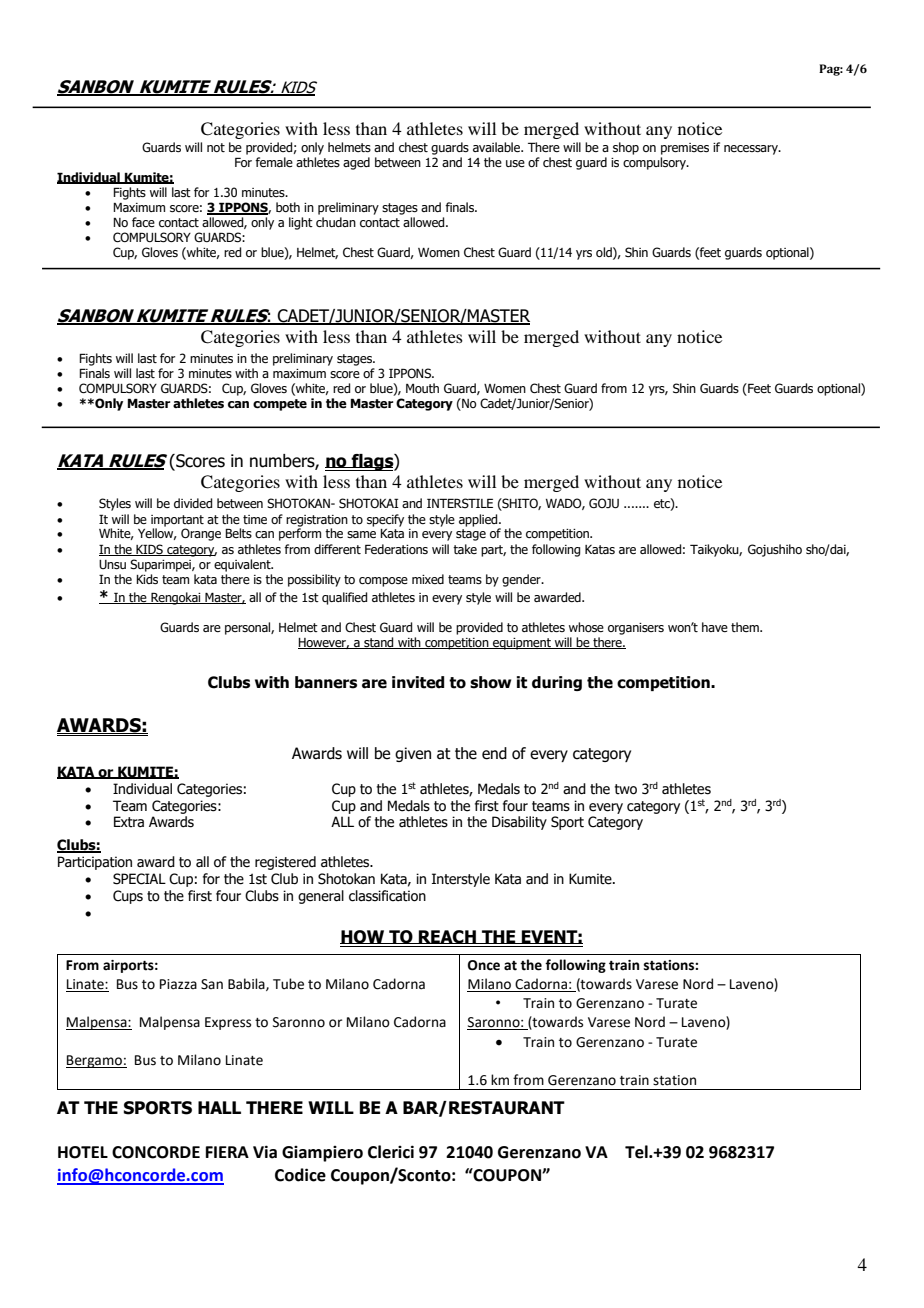  Describe the element at coordinates (522, 580) in the page. I see `gender` at that location.
